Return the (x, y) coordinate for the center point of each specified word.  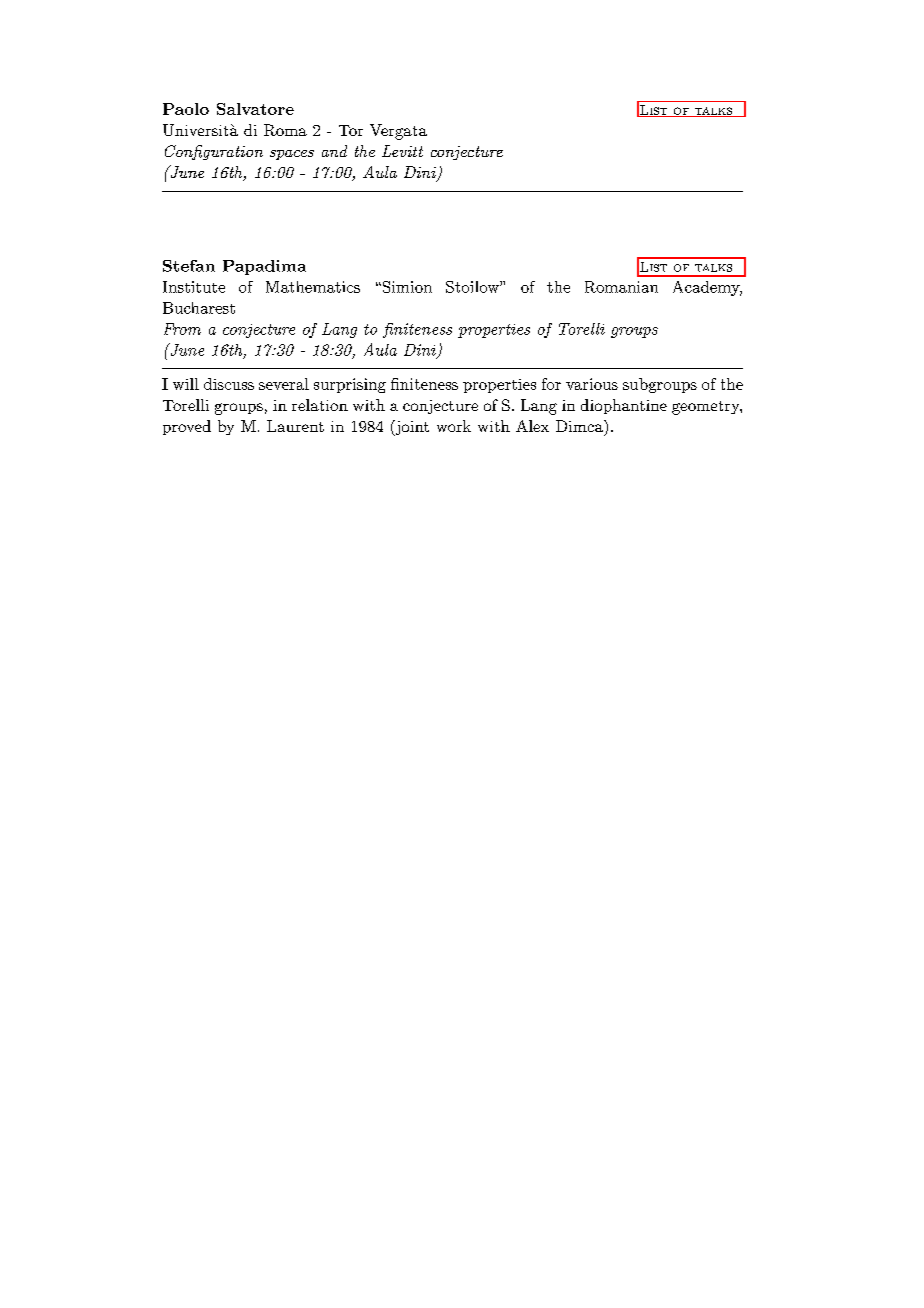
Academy (707, 288)
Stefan (189, 266)
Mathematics (313, 287)
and (334, 151)
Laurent (295, 426)
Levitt (402, 151)
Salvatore (255, 109)
